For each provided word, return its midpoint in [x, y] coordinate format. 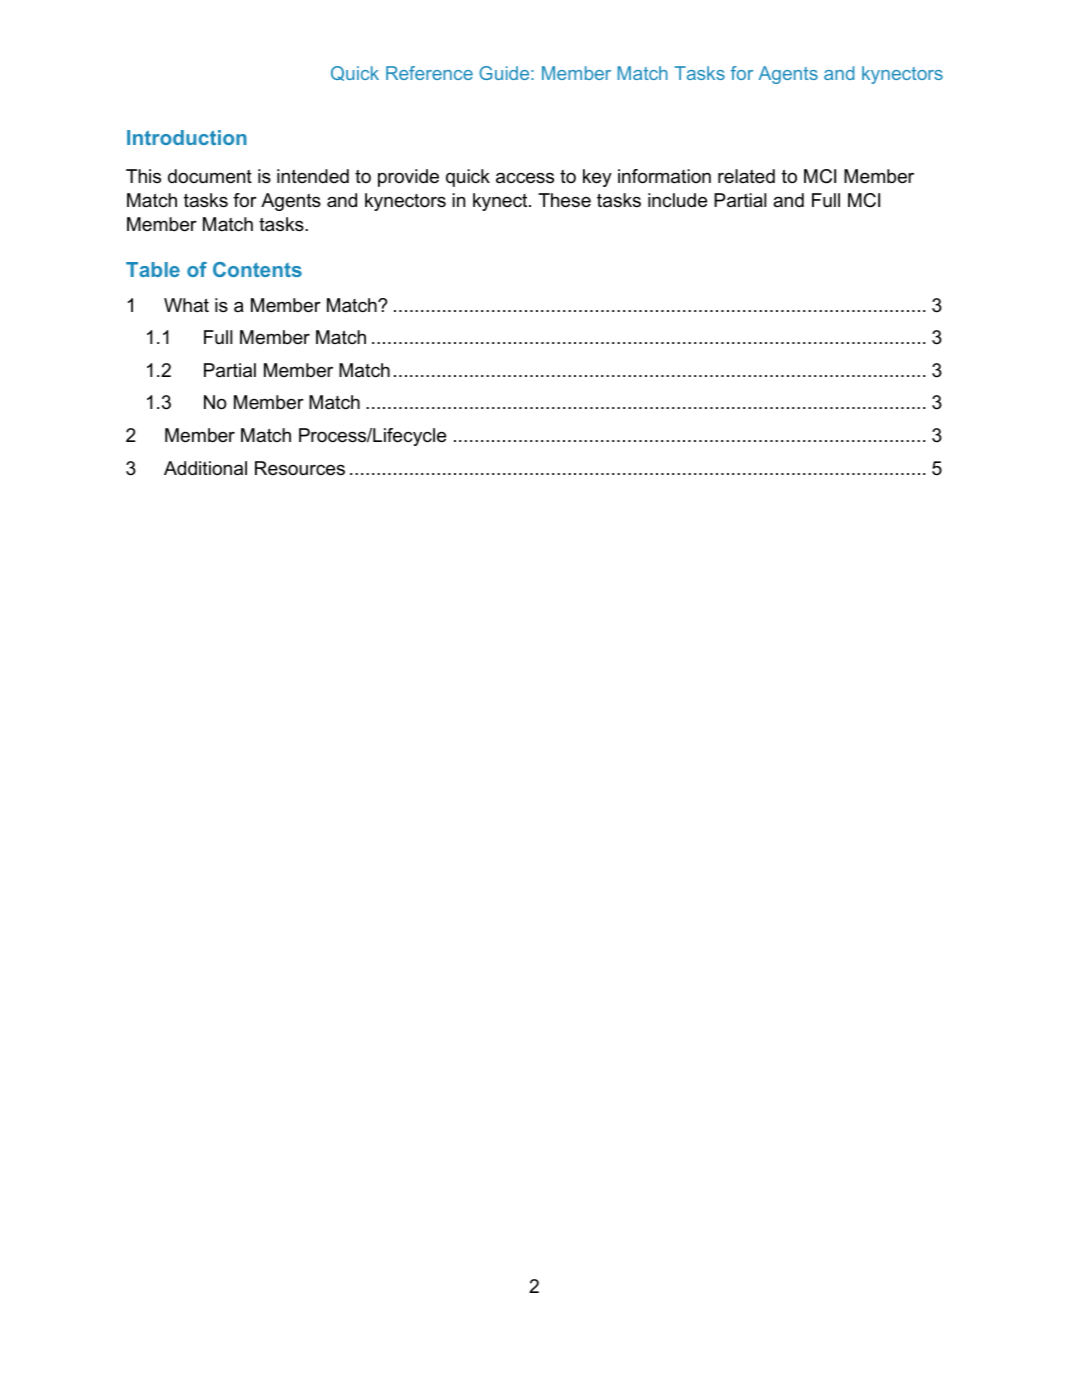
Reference [429, 73]
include [677, 200]
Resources [300, 468]
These [564, 200]
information [664, 176]
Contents [257, 269]
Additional [205, 468]
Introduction [187, 137]
